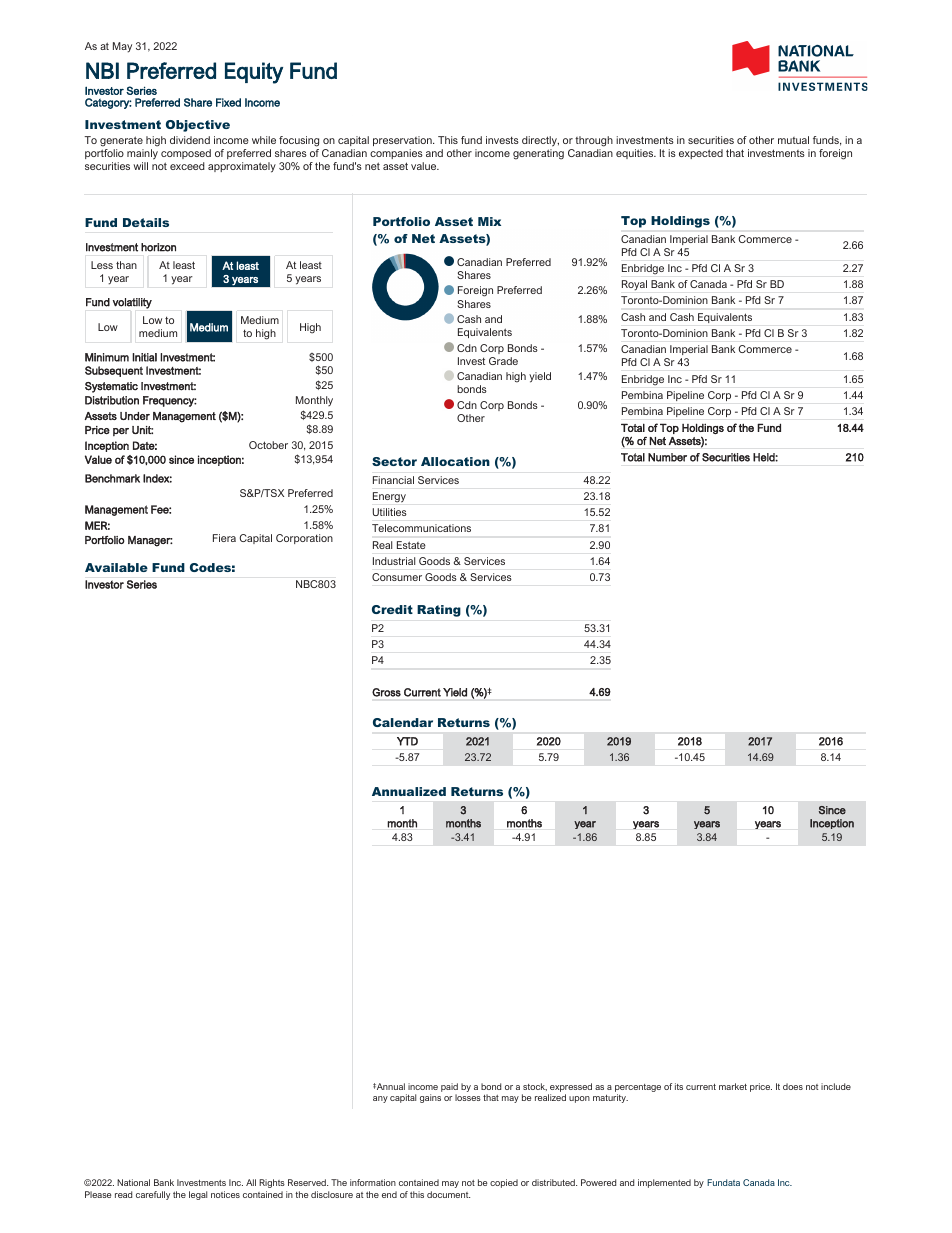 Image resolution: width=952 pixels, height=1233 pixels. What do you see at coordinates (198, 1195) in the page?
I see `legal` at bounding box center [198, 1195].
